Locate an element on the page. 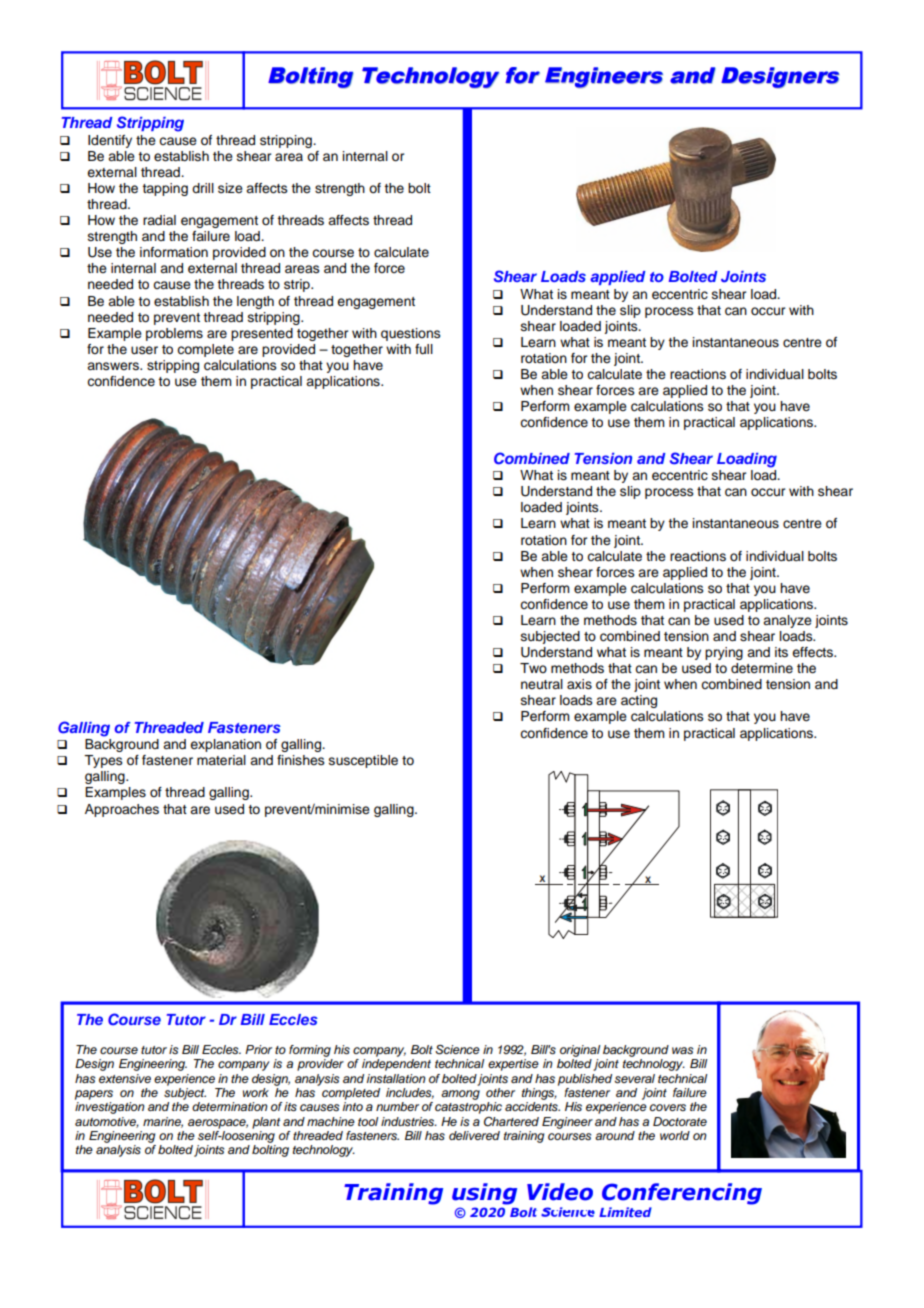 The height and width of the document is (1308, 924). using is located at coordinates (484, 1194).
